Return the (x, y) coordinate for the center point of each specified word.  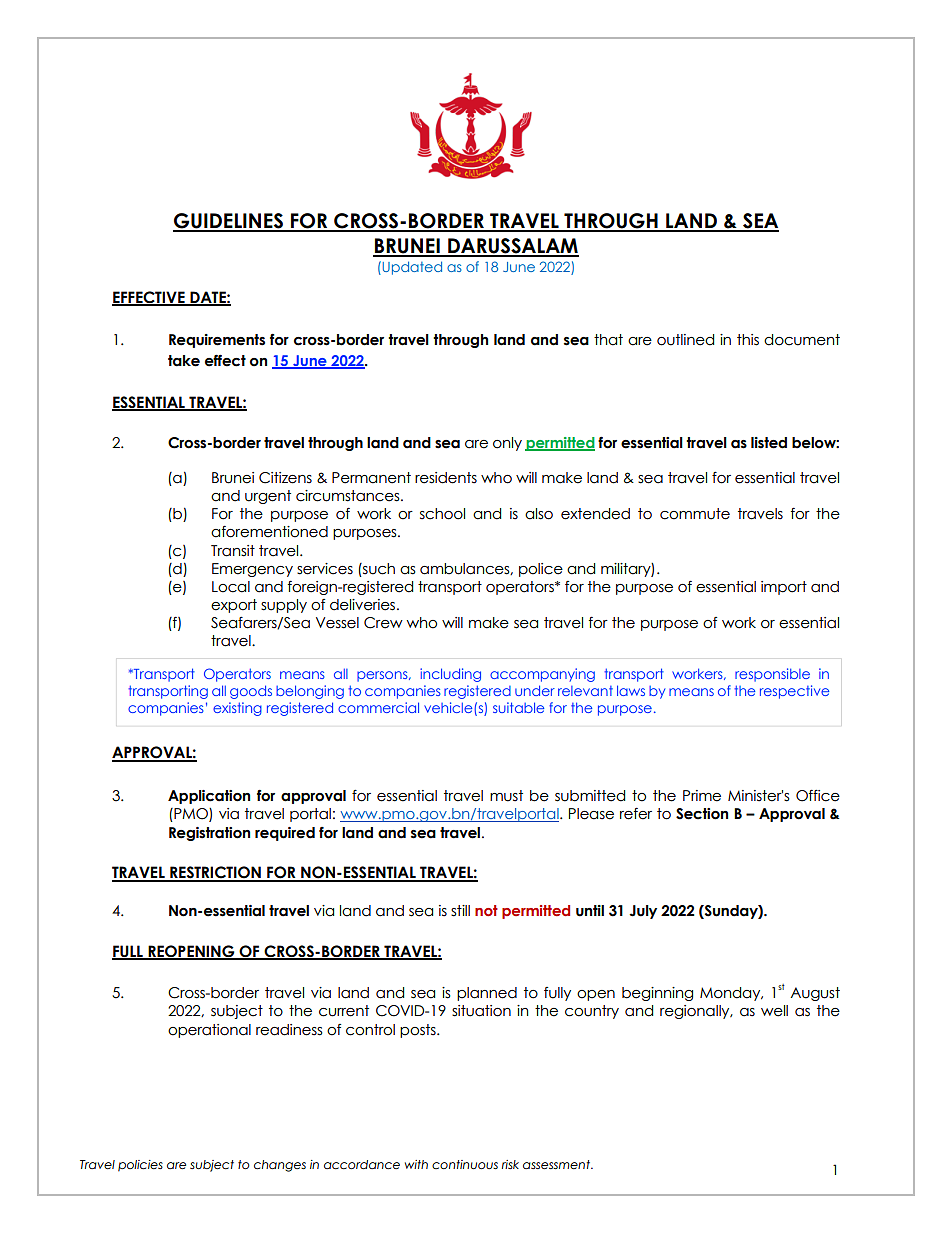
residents (446, 478)
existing (237, 709)
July (643, 912)
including (450, 675)
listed (769, 443)
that (608, 340)
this (748, 340)
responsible (772, 675)
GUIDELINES (229, 222)
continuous (465, 1164)
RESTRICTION (215, 873)
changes (280, 1166)
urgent (268, 497)
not (486, 910)
